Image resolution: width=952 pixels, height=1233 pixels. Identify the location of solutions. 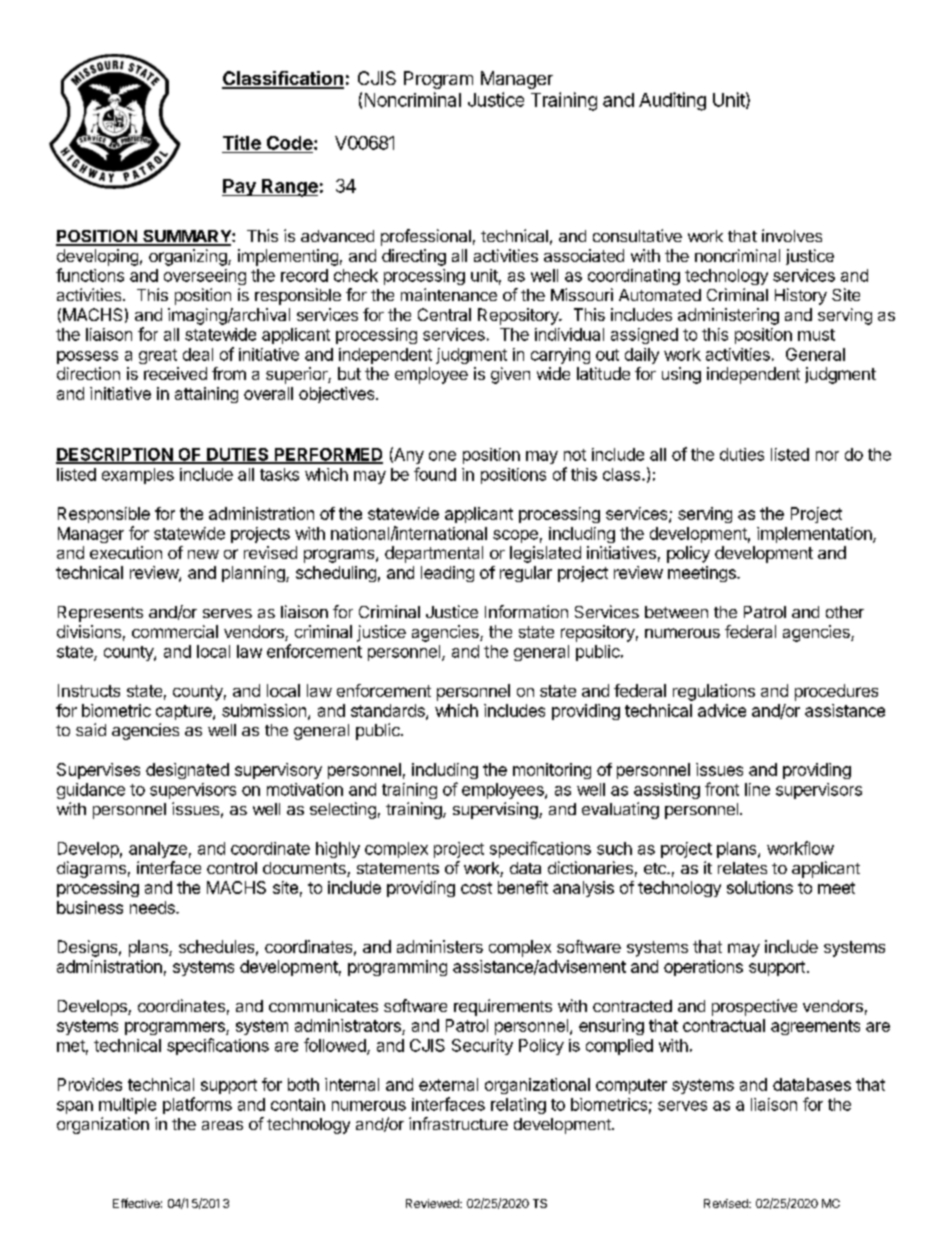
(760, 887).
